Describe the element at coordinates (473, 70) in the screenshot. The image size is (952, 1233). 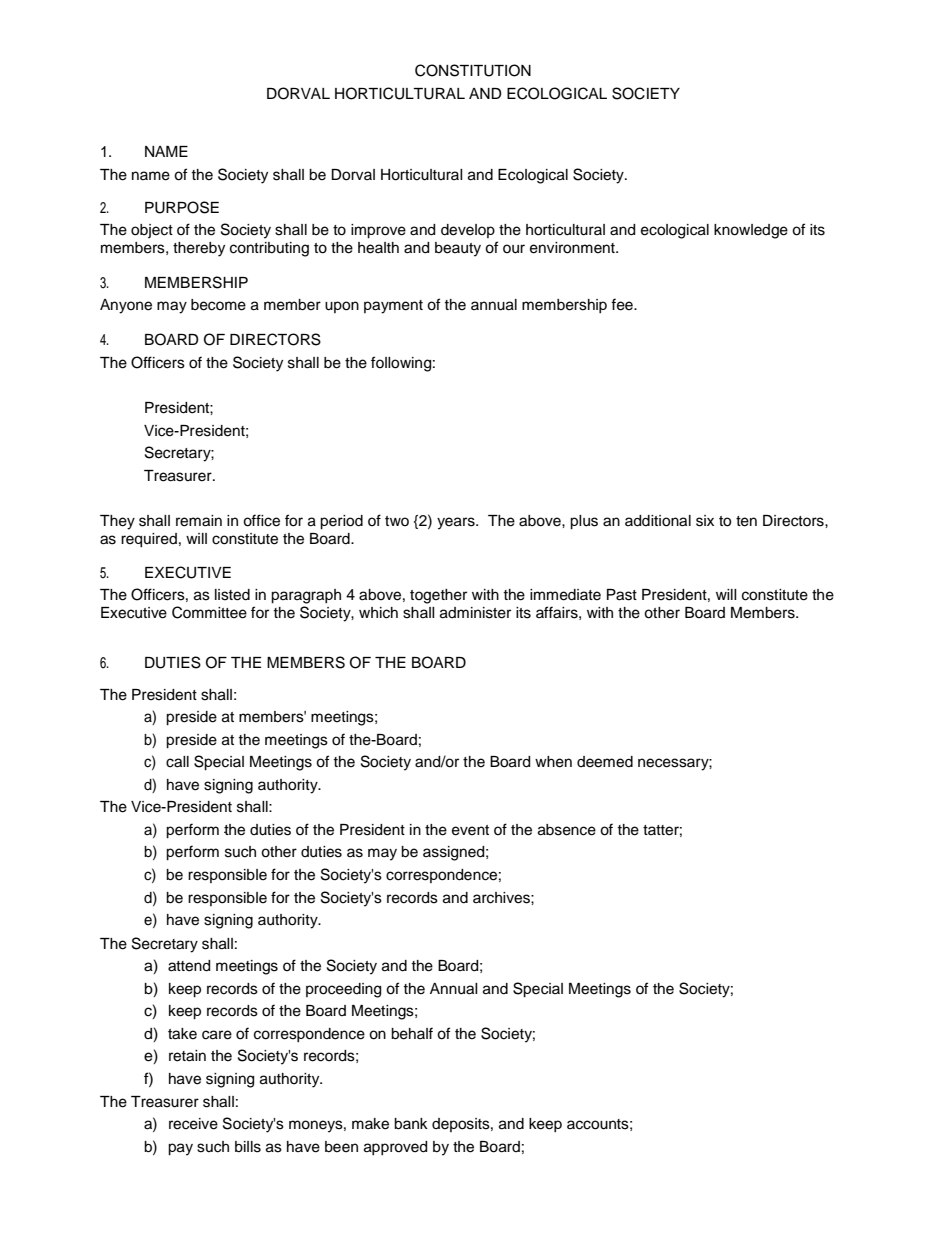
I see `CONSTITUTION` at that location.
